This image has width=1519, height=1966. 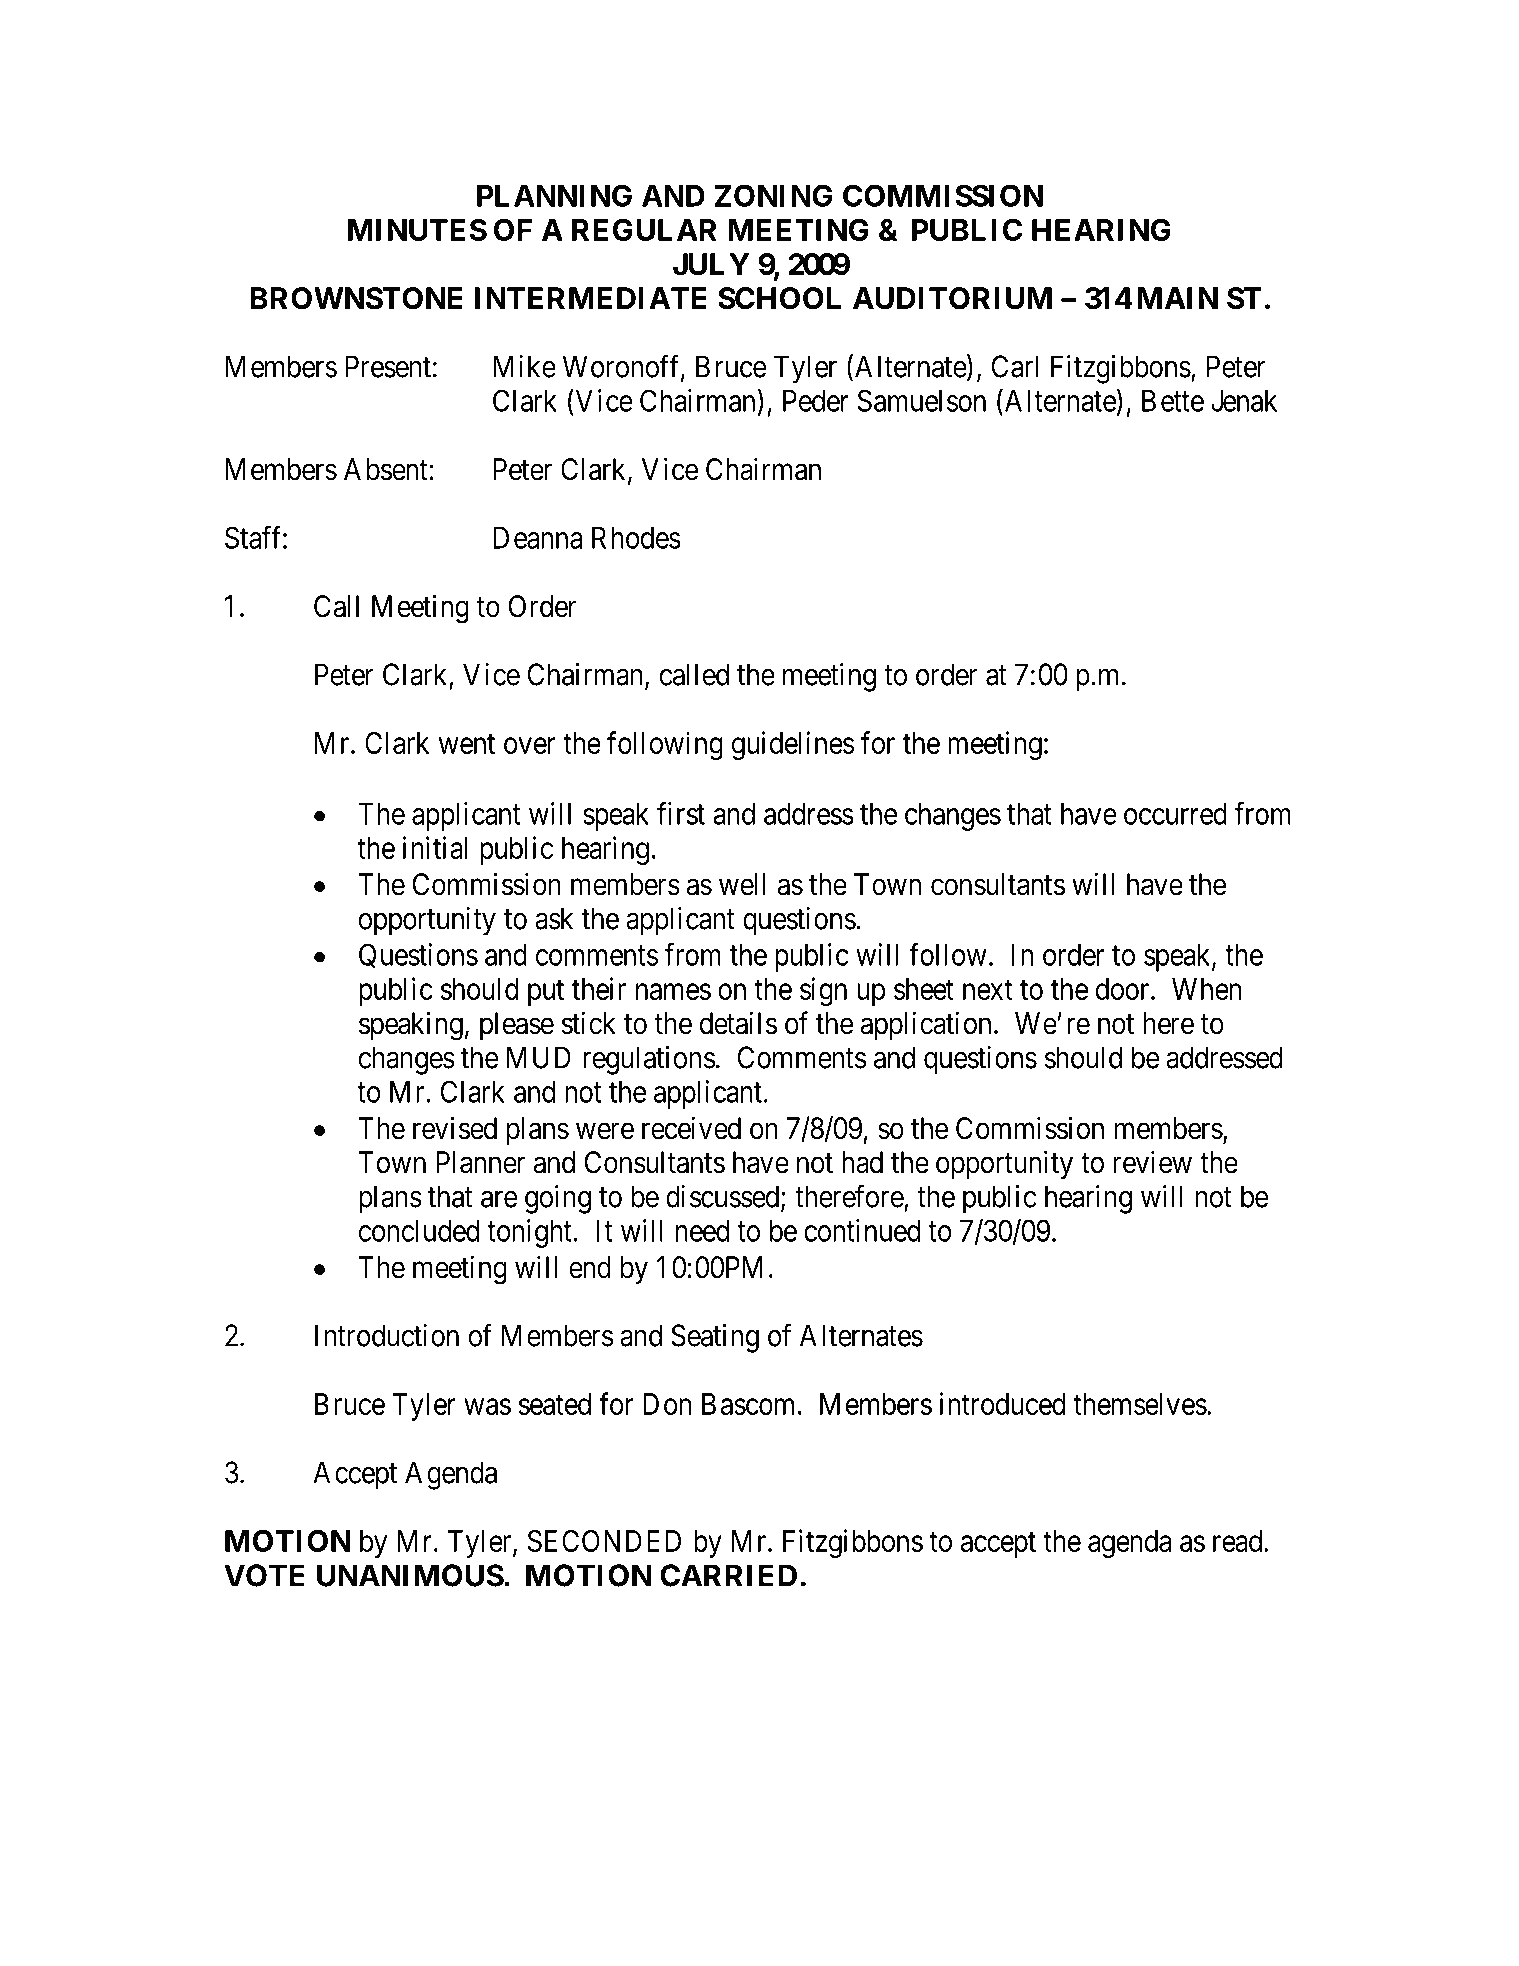 What do you see at coordinates (1175, 814) in the image?
I see `occurred` at bounding box center [1175, 814].
